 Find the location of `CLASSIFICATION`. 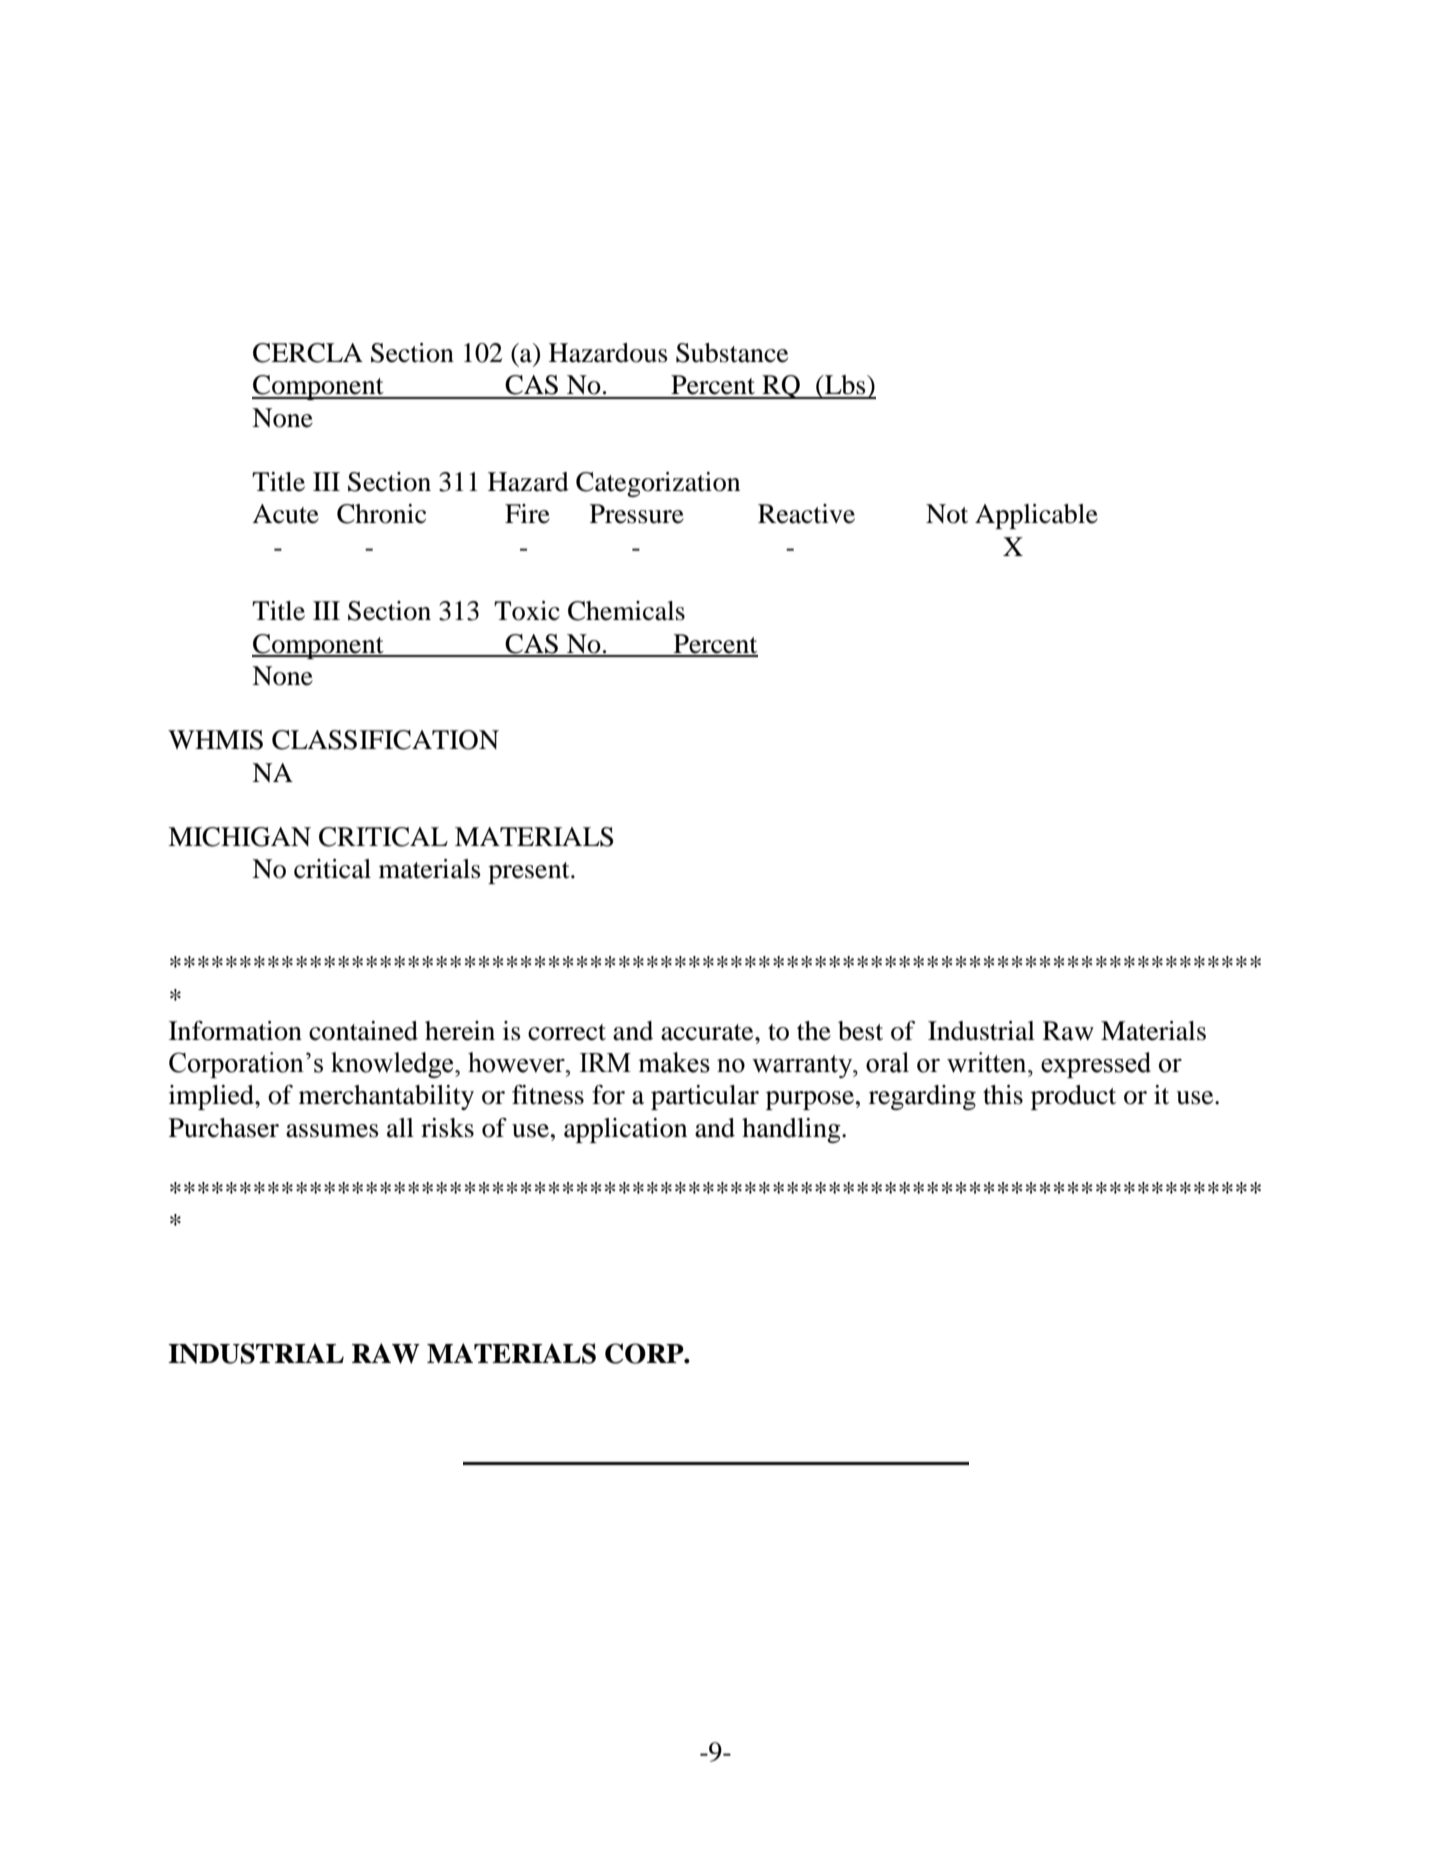

CLASSIFICATION is located at coordinates (385, 740).
